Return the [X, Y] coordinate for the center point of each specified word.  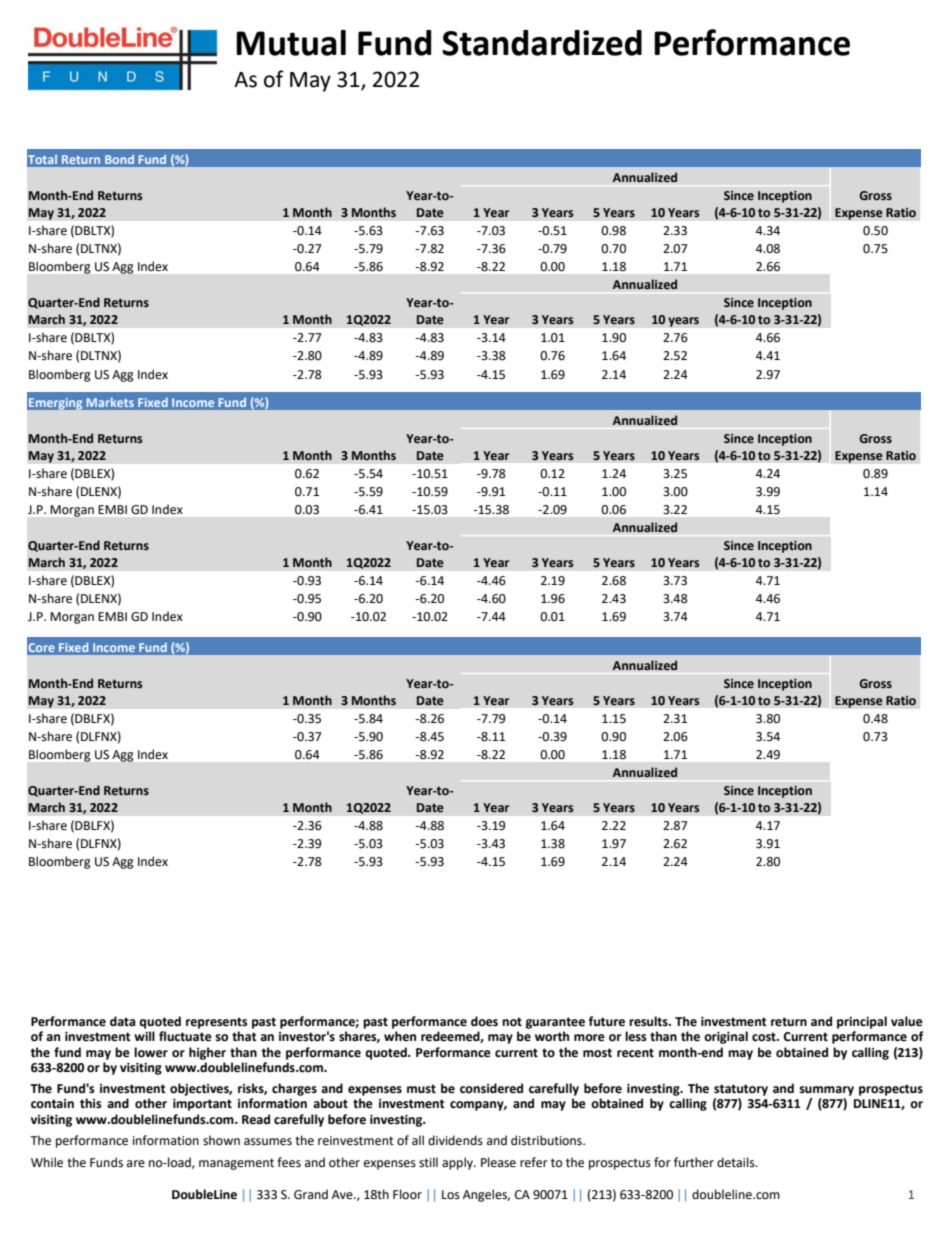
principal [862, 1022]
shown [221, 1140]
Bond [120, 159]
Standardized [542, 43]
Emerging [55, 403]
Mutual [291, 43]
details [737, 1162]
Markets [110, 402]
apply [458, 1163]
